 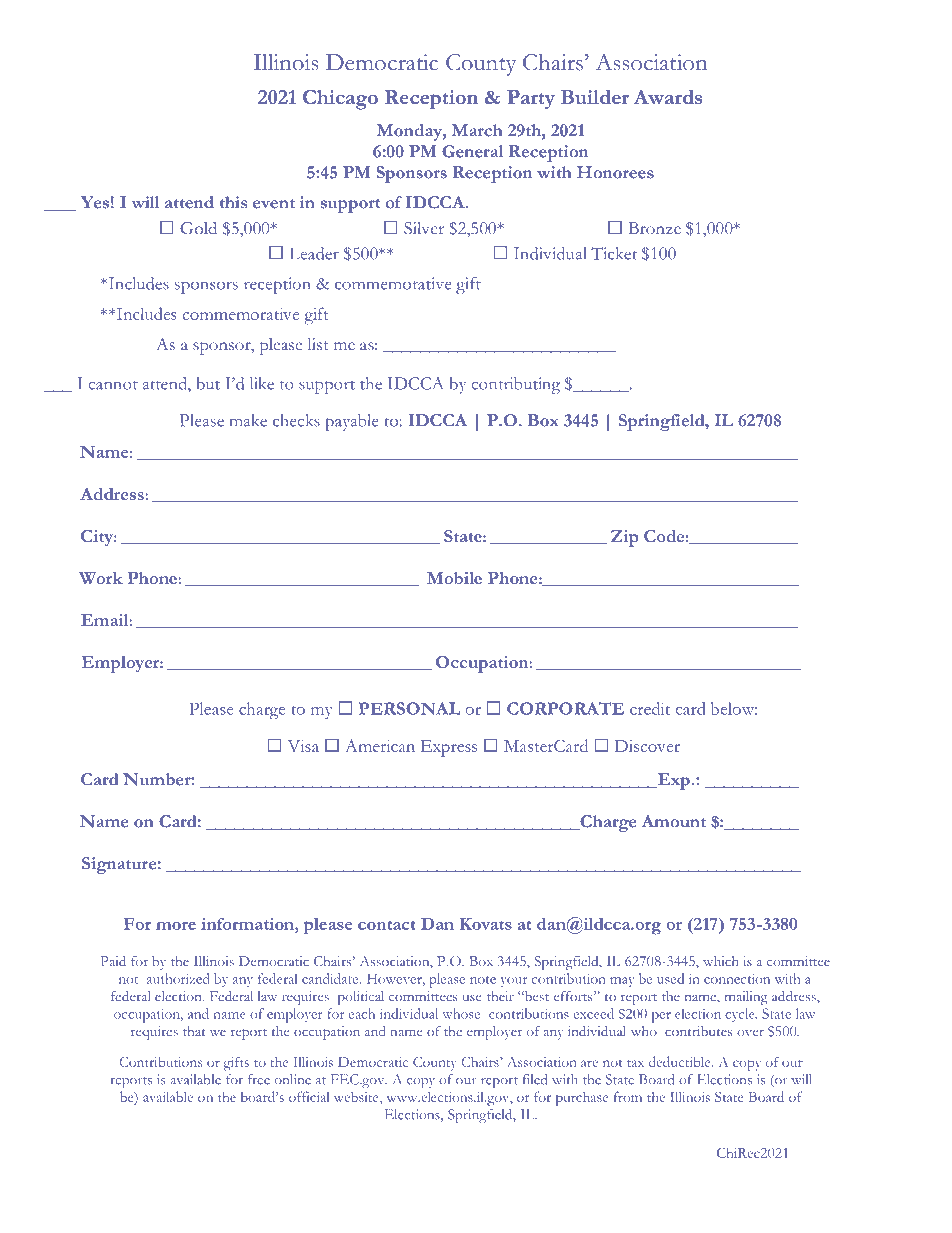 I want to click on this, so click(x=233, y=202).
